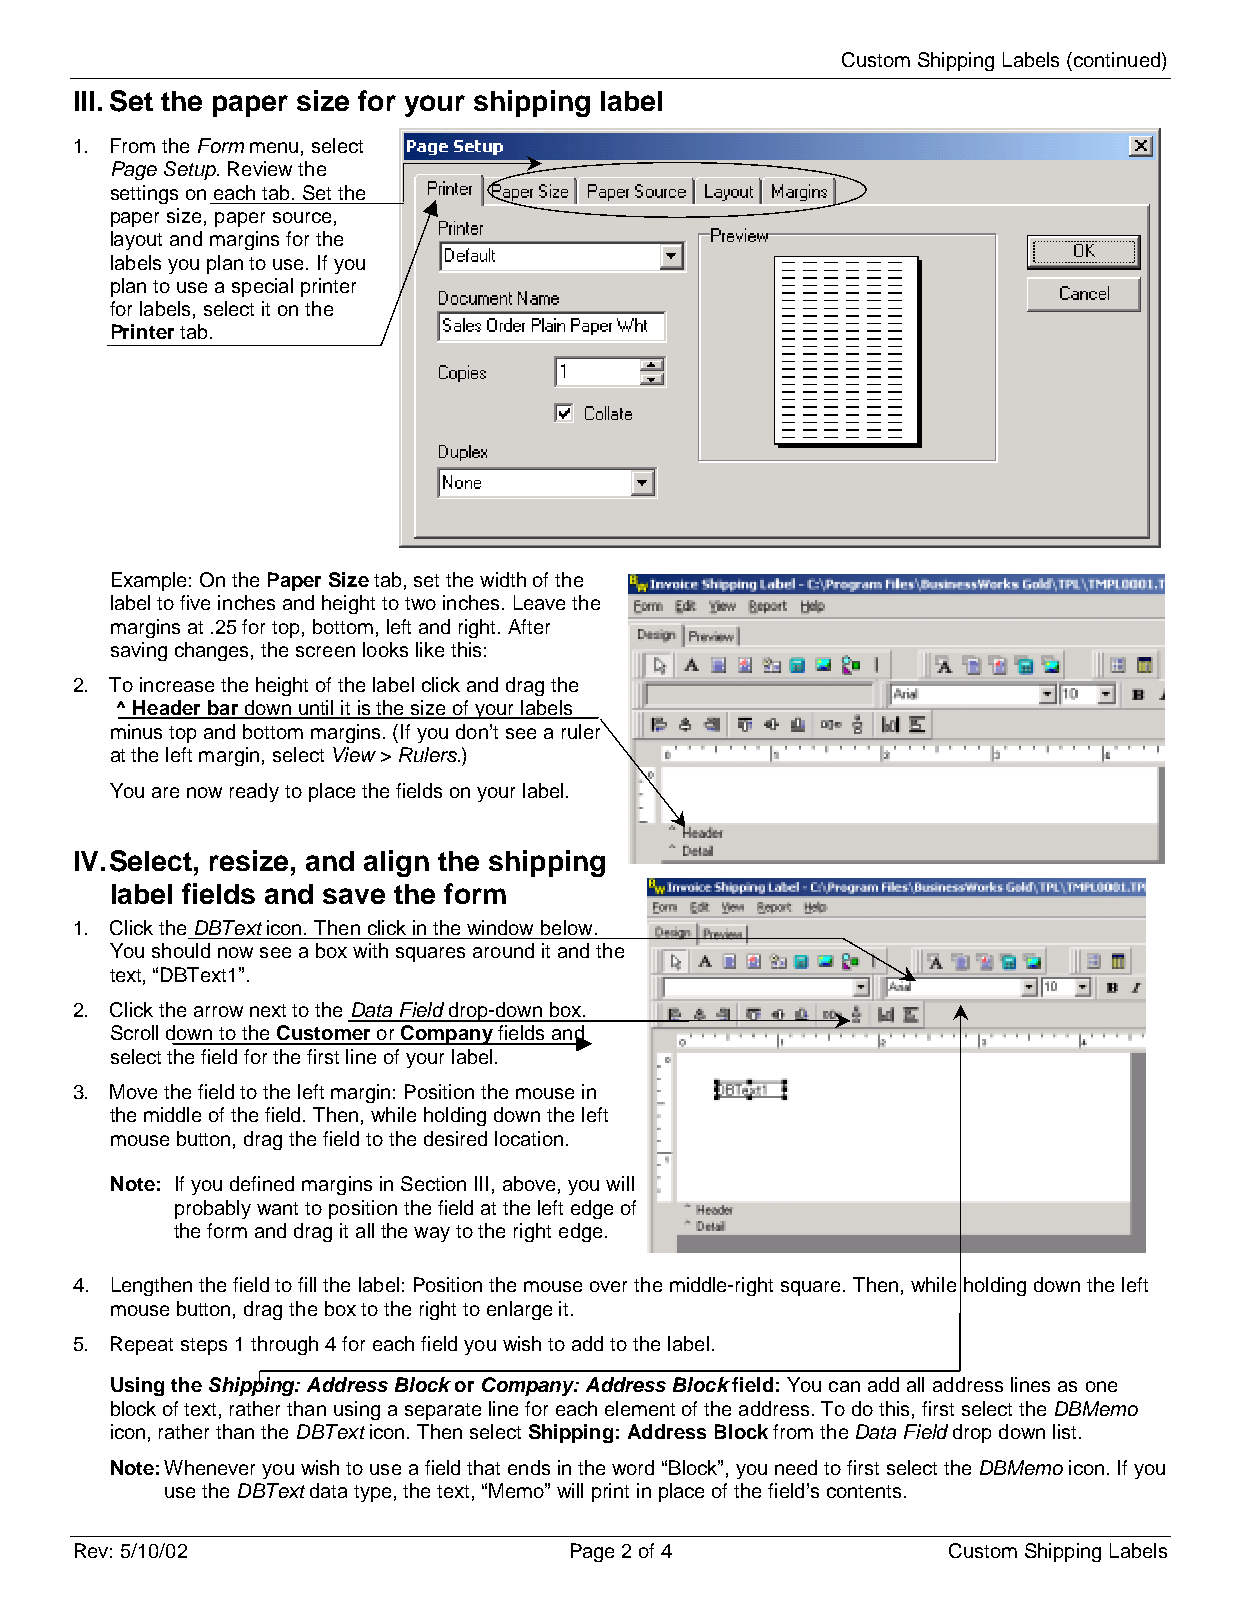  What do you see at coordinates (1118, 59) in the screenshot?
I see `continued` at bounding box center [1118, 59].
